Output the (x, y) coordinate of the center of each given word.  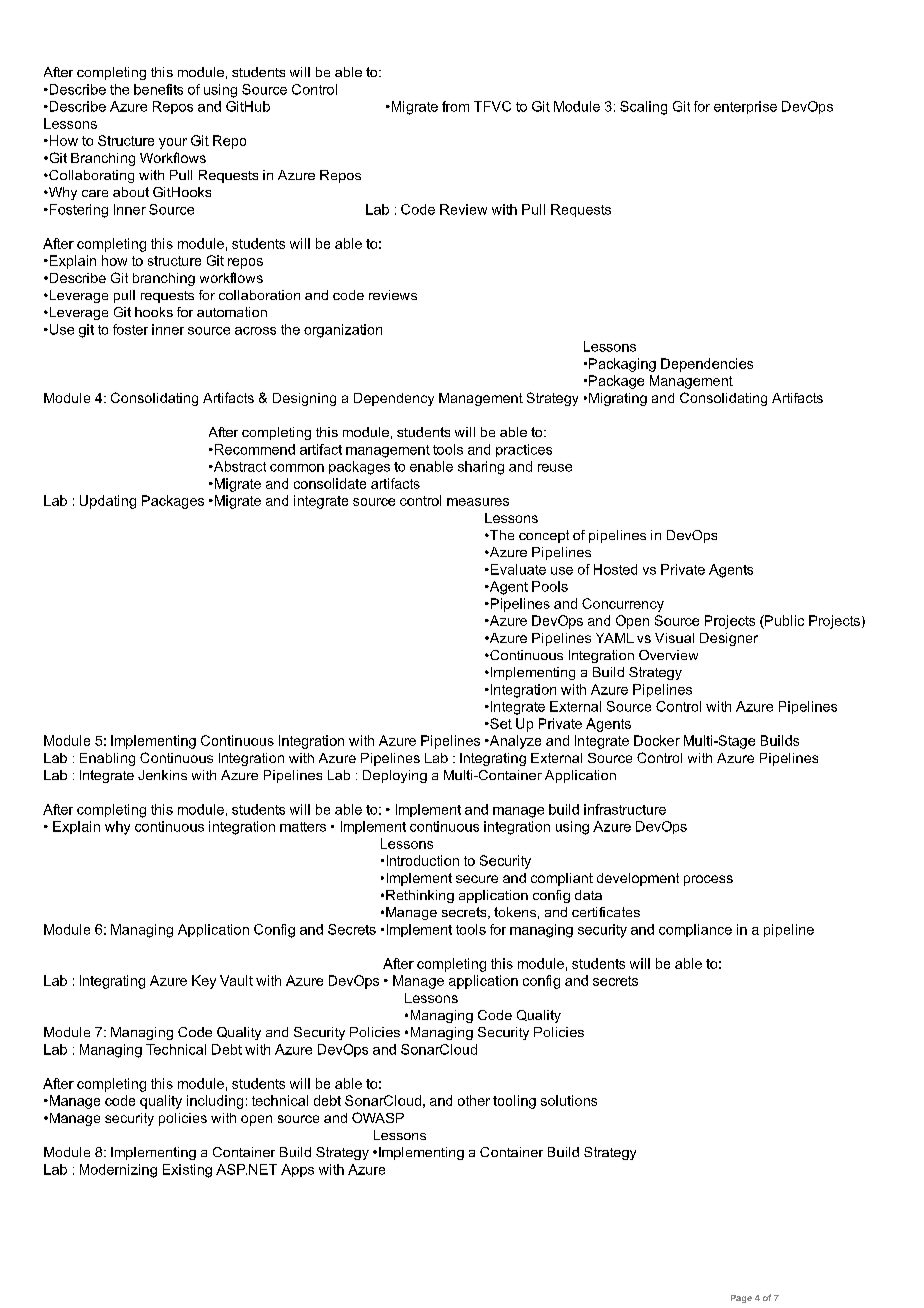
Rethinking (420, 896)
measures (478, 502)
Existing (187, 1171)
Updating (108, 502)
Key (204, 982)
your (173, 143)
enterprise (745, 107)
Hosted (615, 569)
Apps (297, 1170)
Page (741, 1299)
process (708, 880)
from (455, 106)
